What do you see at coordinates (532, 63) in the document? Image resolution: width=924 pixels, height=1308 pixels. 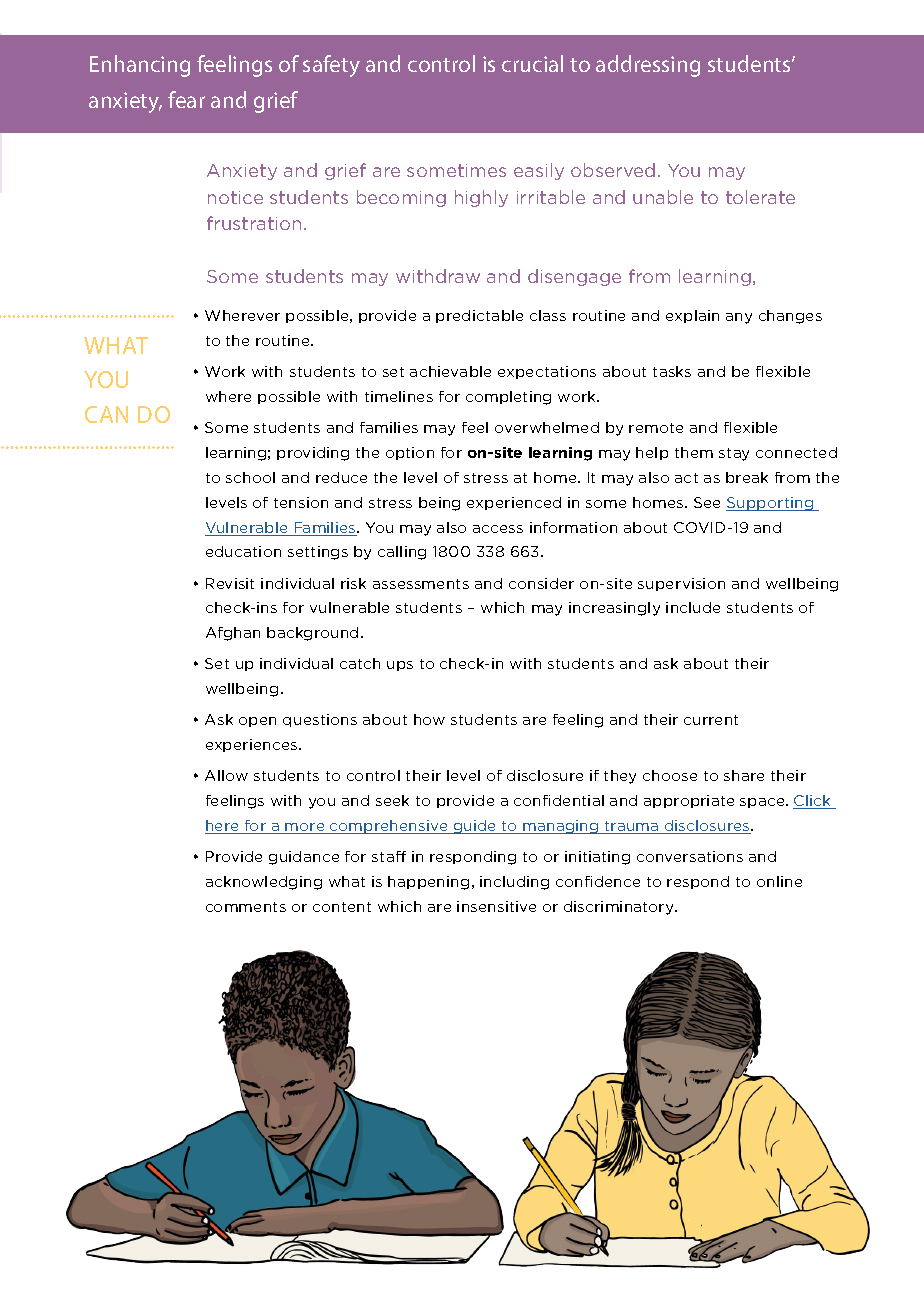 I see `crucial` at bounding box center [532, 63].
